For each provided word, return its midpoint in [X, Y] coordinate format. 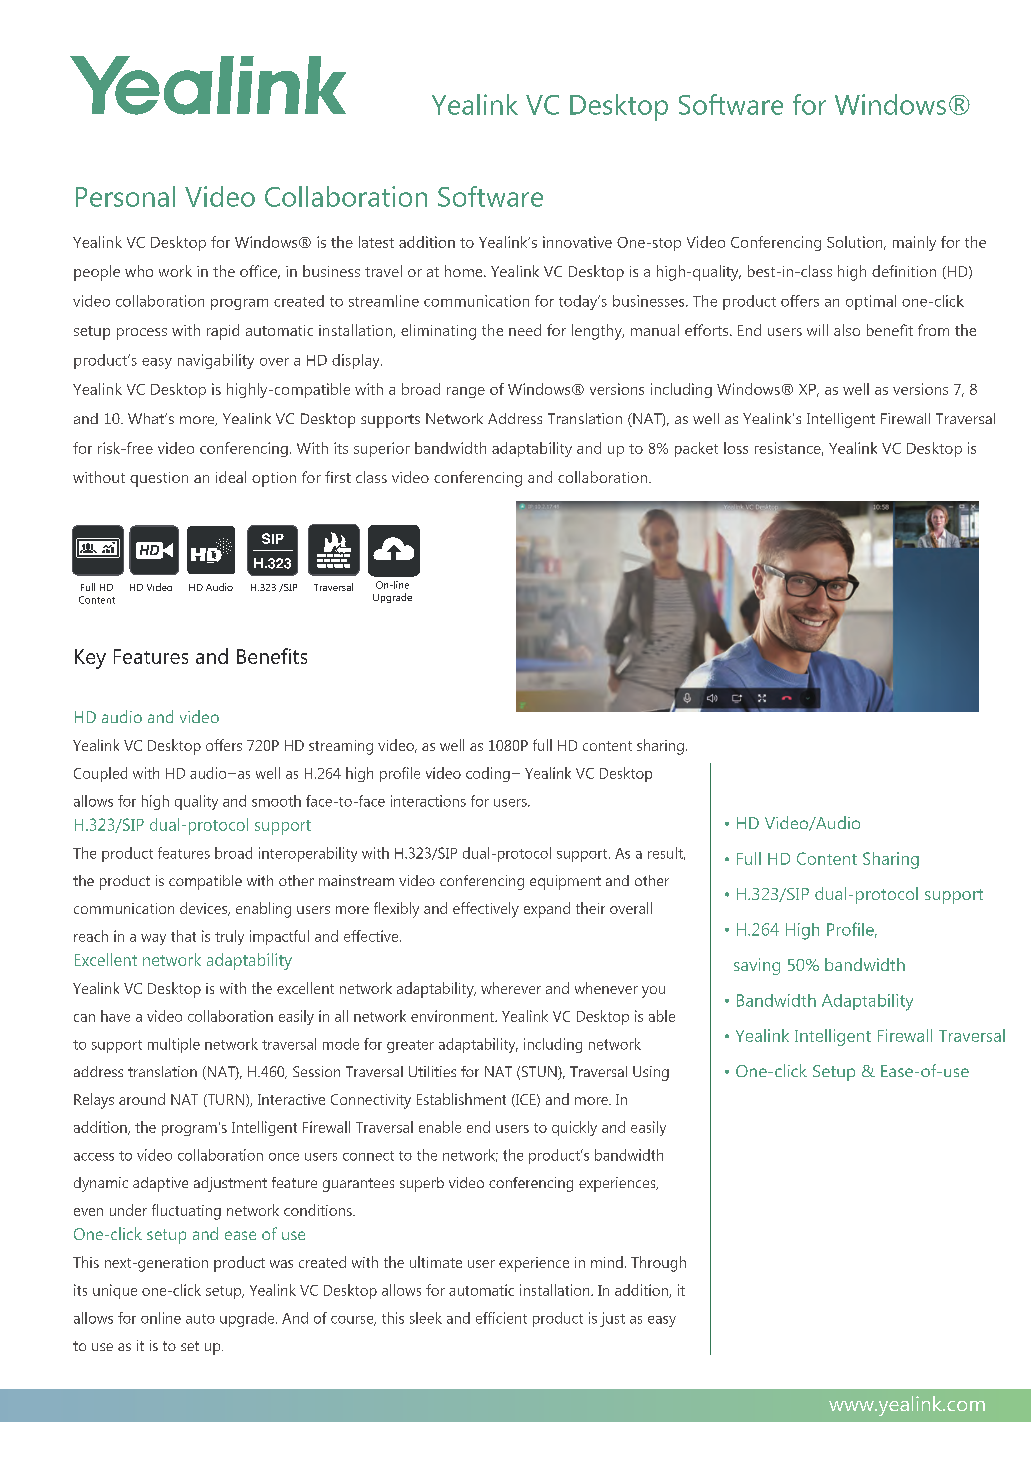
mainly [914, 243]
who [139, 271]
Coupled [100, 774]
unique [115, 1291]
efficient [501, 1318]
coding [488, 774]
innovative [577, 242]
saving [757, 966]
